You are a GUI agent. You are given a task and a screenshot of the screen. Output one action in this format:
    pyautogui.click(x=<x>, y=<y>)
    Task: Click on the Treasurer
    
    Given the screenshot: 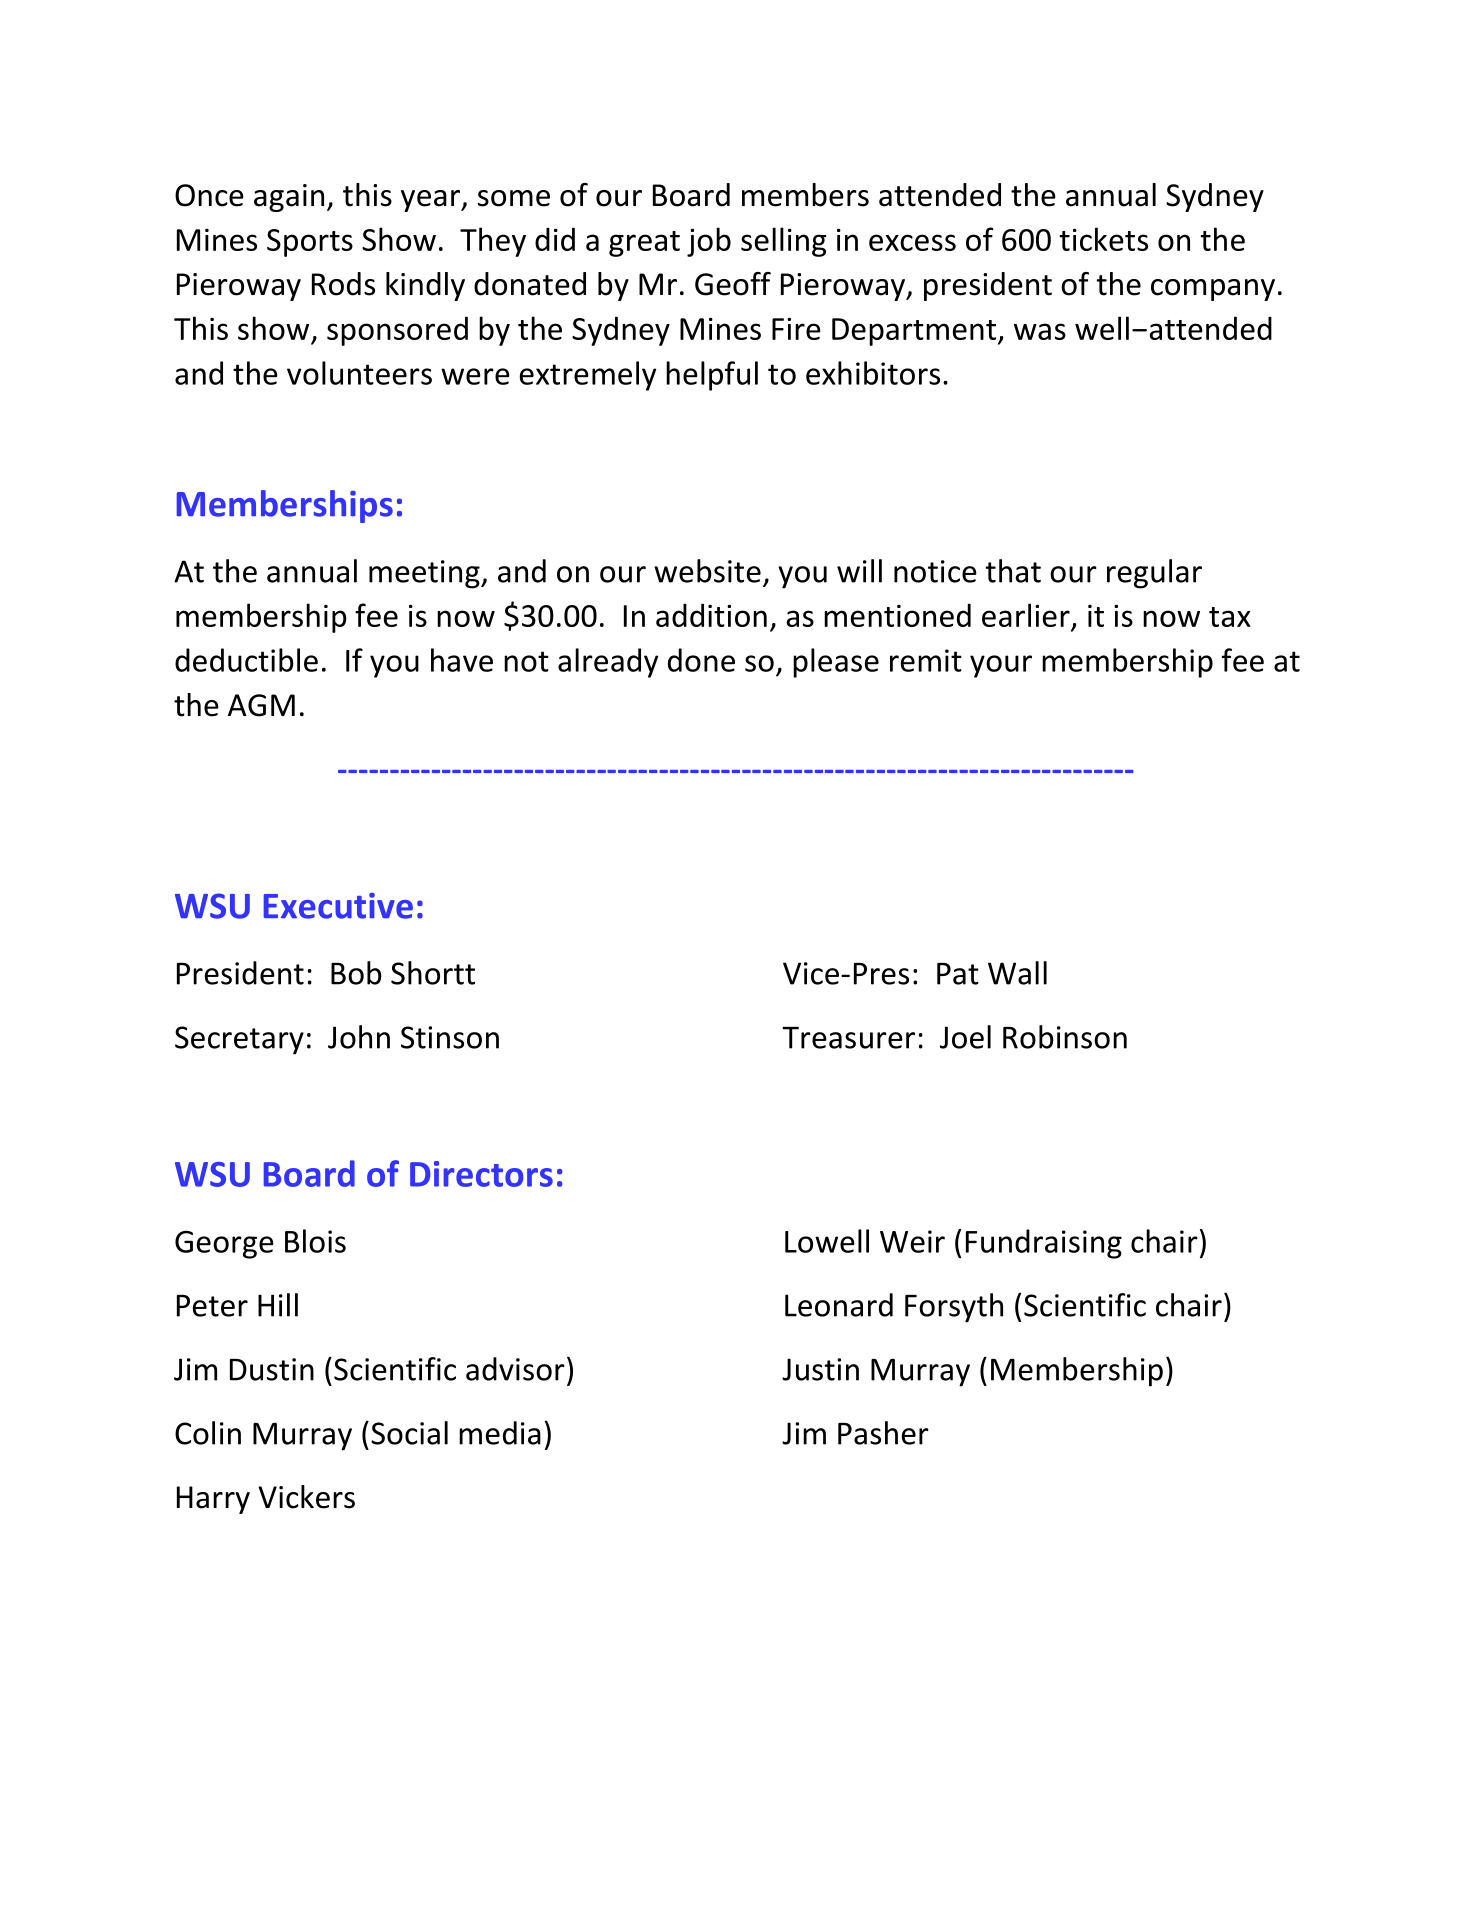 What is the action you would take?
    pyautogui.click(x=848, y=1038)
